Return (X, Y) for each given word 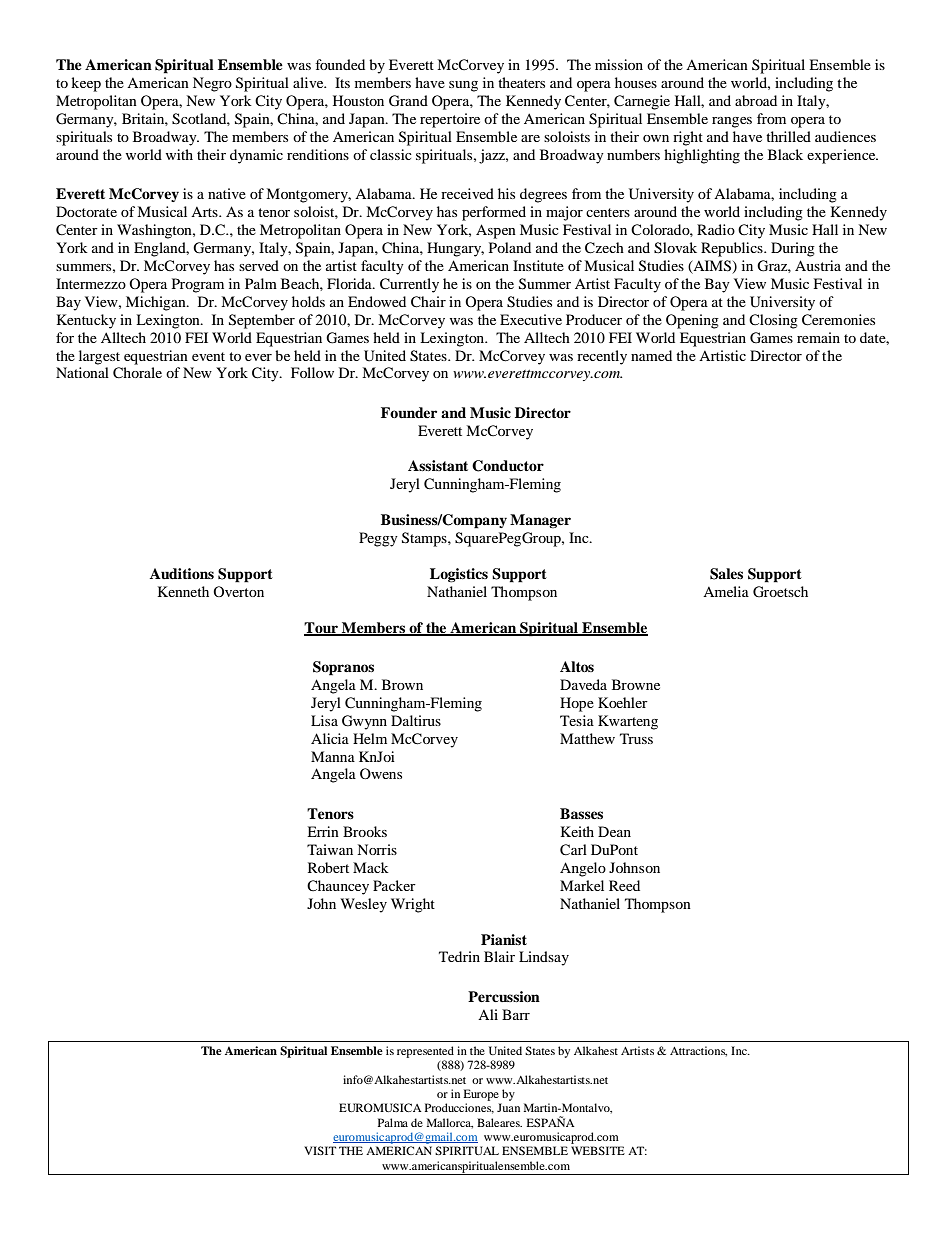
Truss (636, 738)
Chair (428, 302)
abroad (756, 100)
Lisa (324, 720)
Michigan (157, 303)
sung (463, 86)
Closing (773, 321)
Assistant (438, 465)
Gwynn (364, 722)
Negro (212, 84)
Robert (328, 867)
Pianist (504, 939)
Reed (624, 885)
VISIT (320, 1150)
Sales (726, 574)
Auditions (182, 573)
